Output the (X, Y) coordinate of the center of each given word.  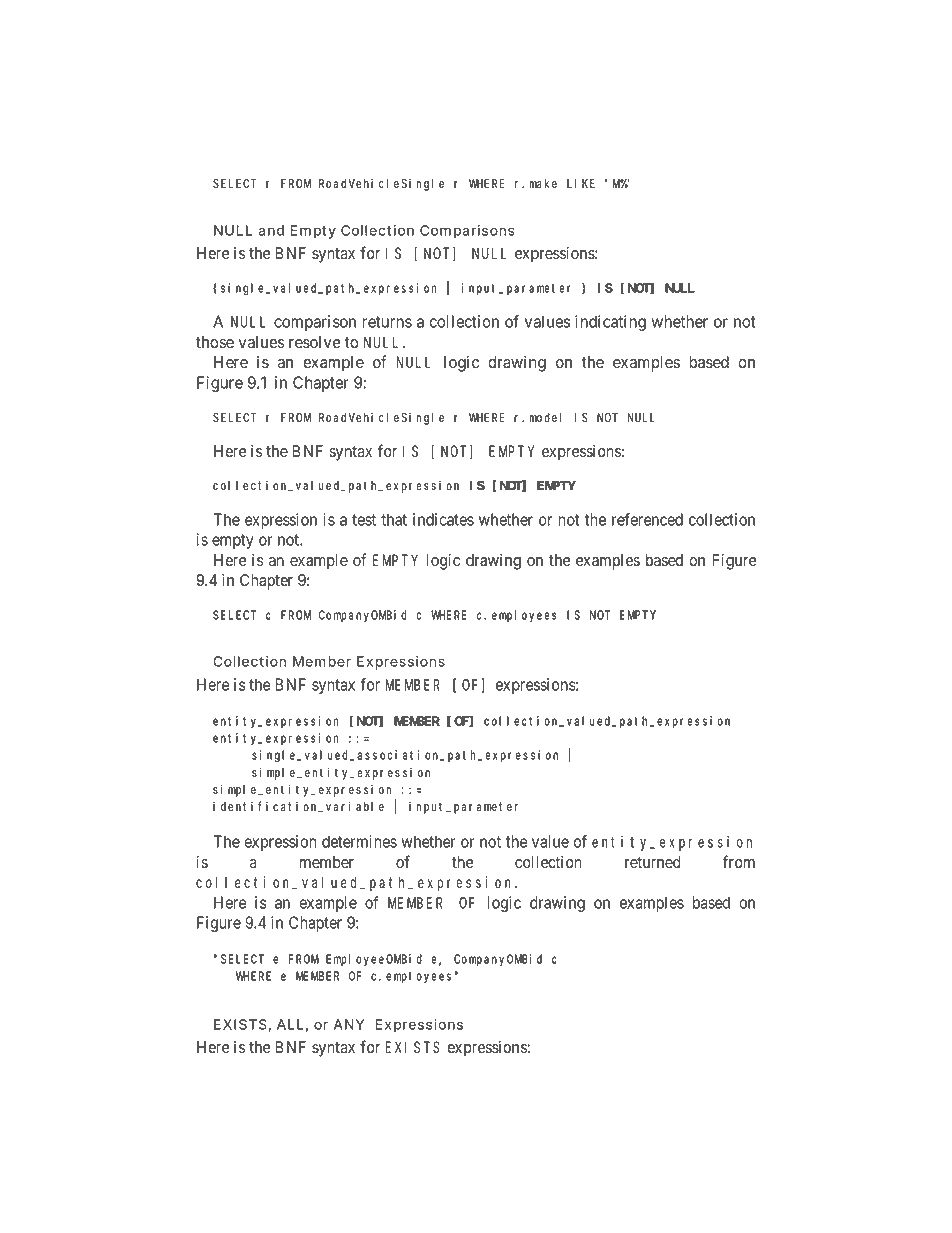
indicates (443, 519)
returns (387, 322)
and (271, 230)
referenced (647, 519)
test (364, 520)
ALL (290, 1024)
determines (359, 841)
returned (653, 862)
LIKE (581, 183)
